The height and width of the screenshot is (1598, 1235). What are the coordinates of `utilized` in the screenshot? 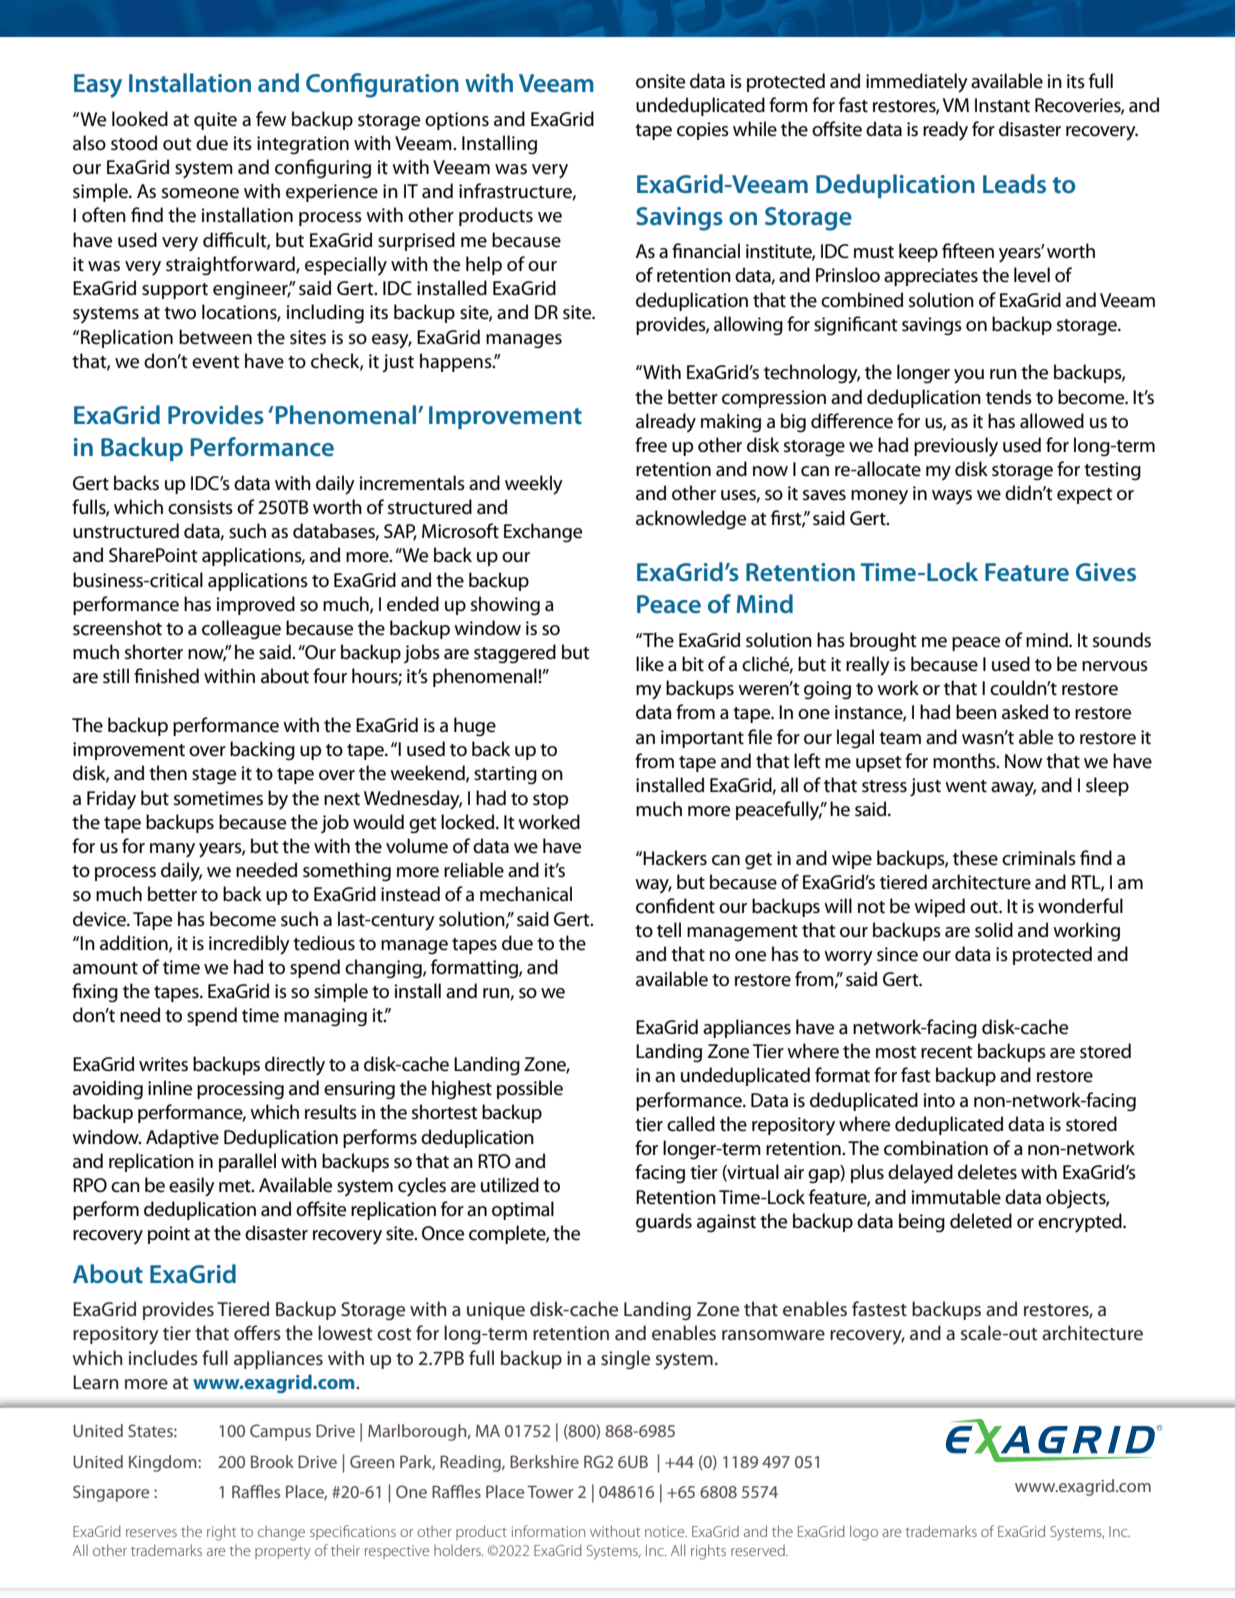 It's located at (510, 1185).
